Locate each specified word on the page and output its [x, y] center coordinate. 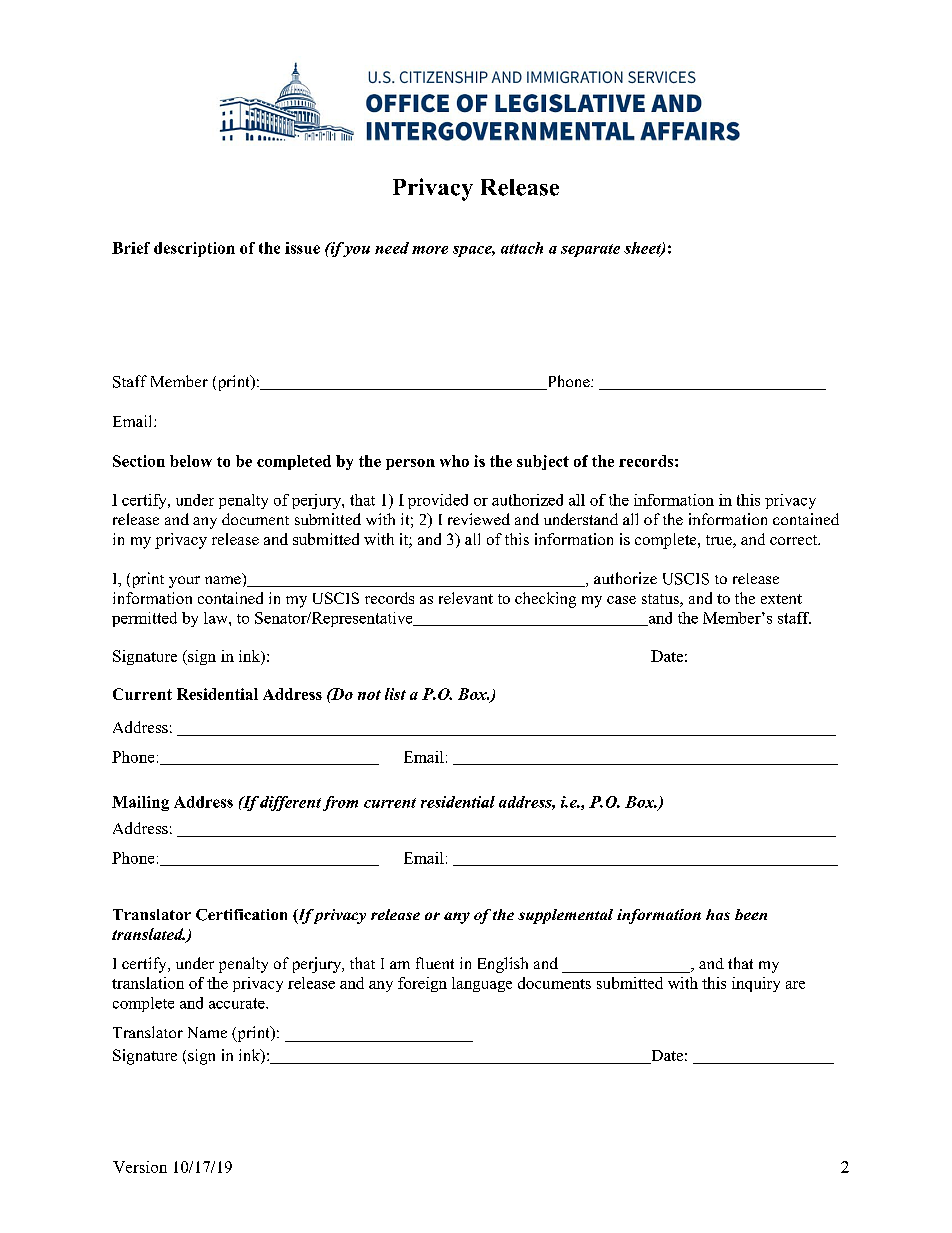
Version [140, 1167]
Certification [241, 915]
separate [590, 250]
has [718, 914]
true [720, 541]
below [191, 461]
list [395, 694]
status [661, 600]
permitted [144, 619]
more [430, 250]
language [482, 984]
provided [438, 501]
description [194, 249]
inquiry [756, 984]
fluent [435, 963]
